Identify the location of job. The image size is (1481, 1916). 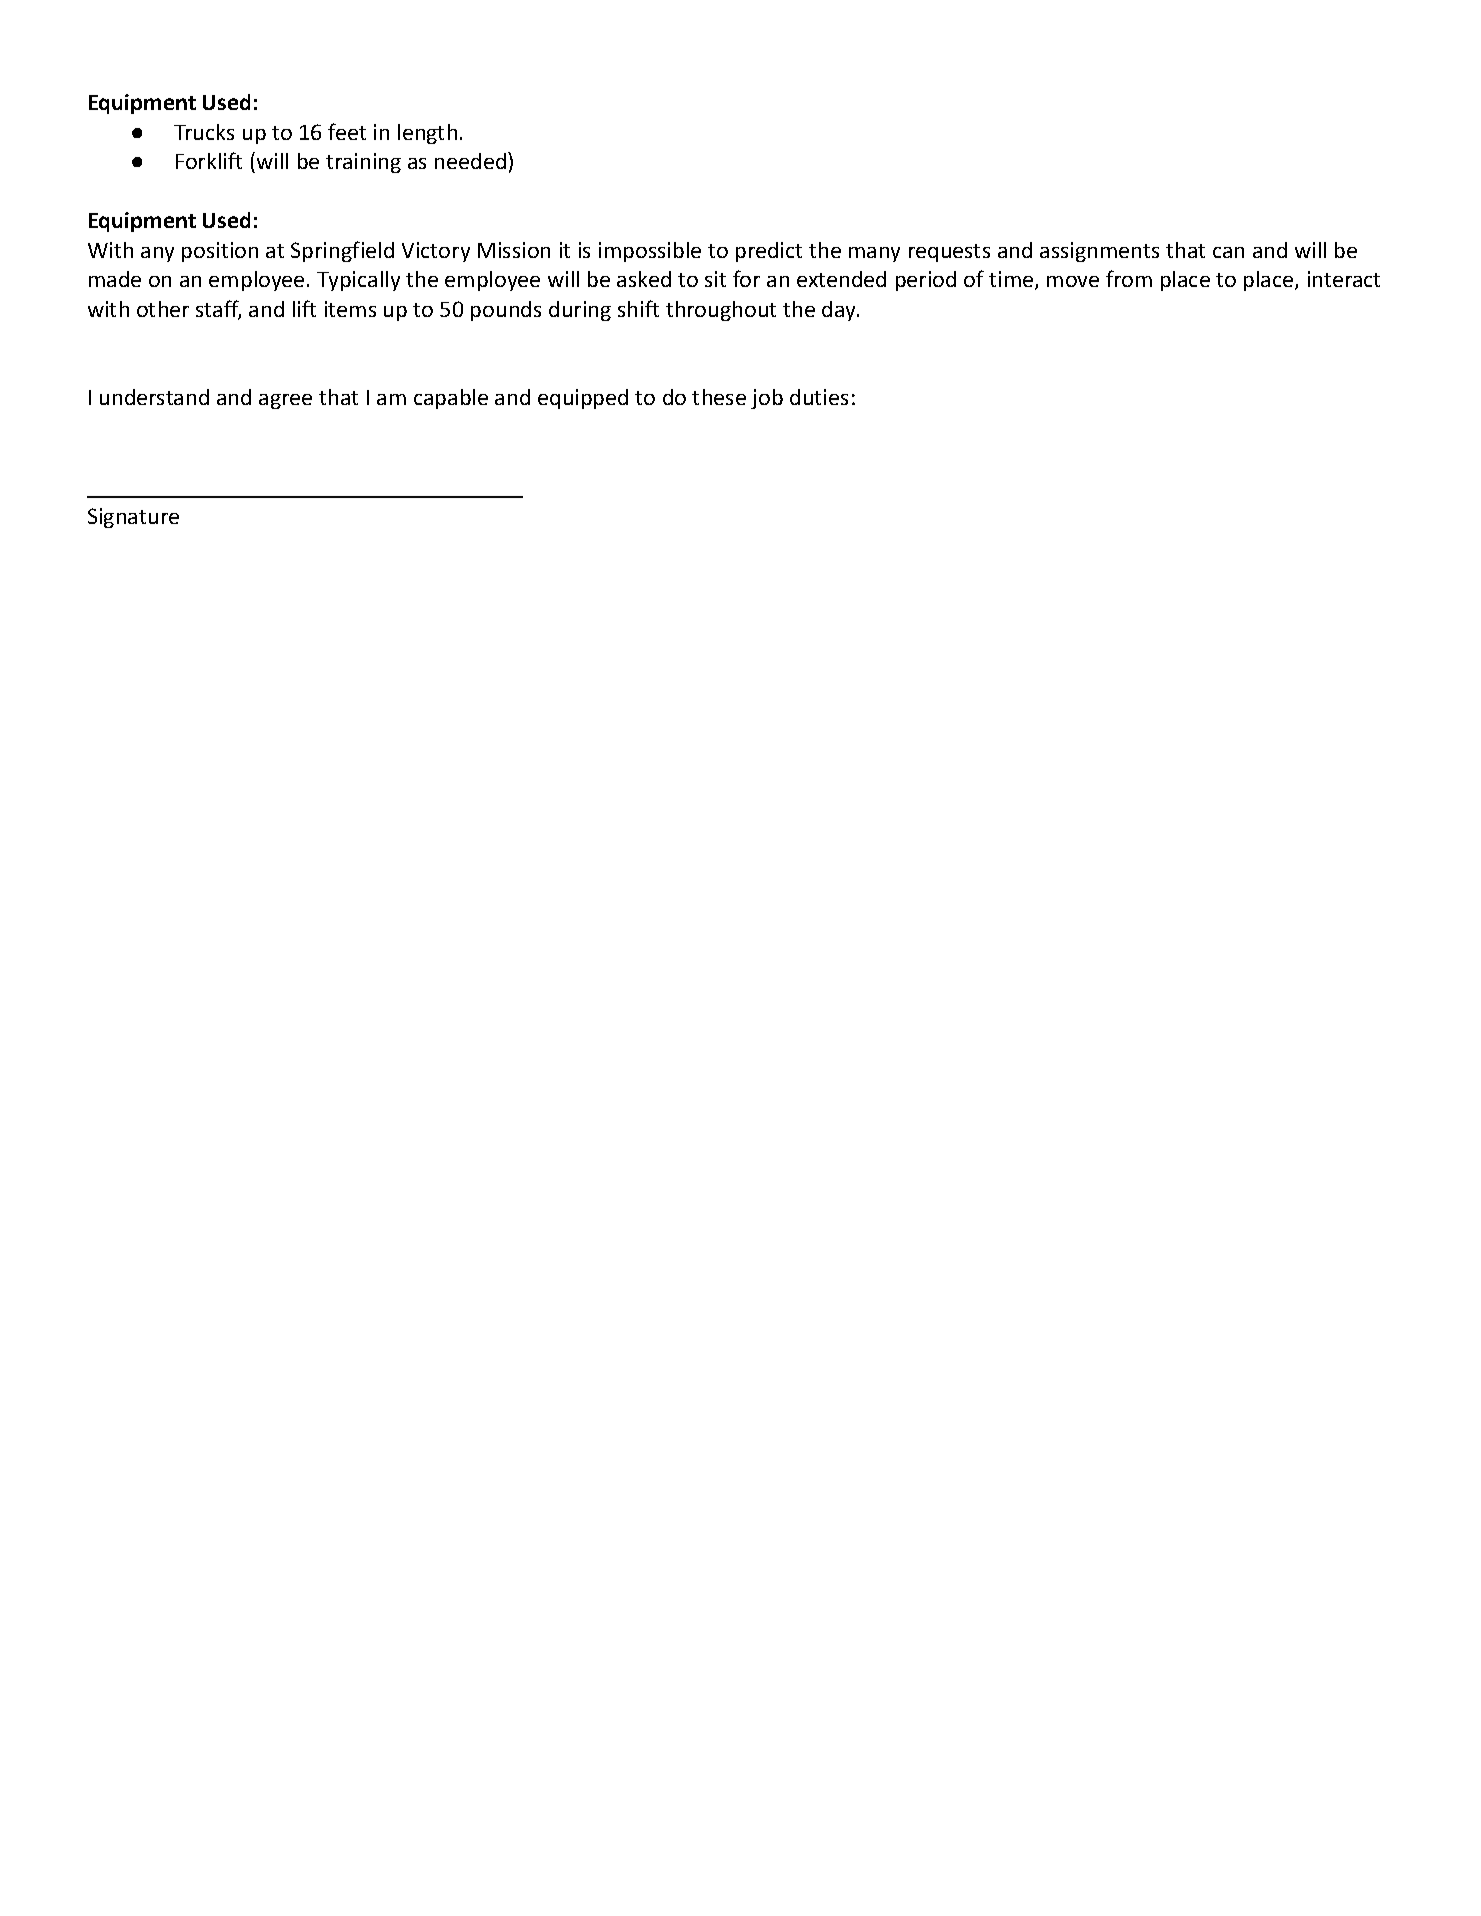
(767, 399).
